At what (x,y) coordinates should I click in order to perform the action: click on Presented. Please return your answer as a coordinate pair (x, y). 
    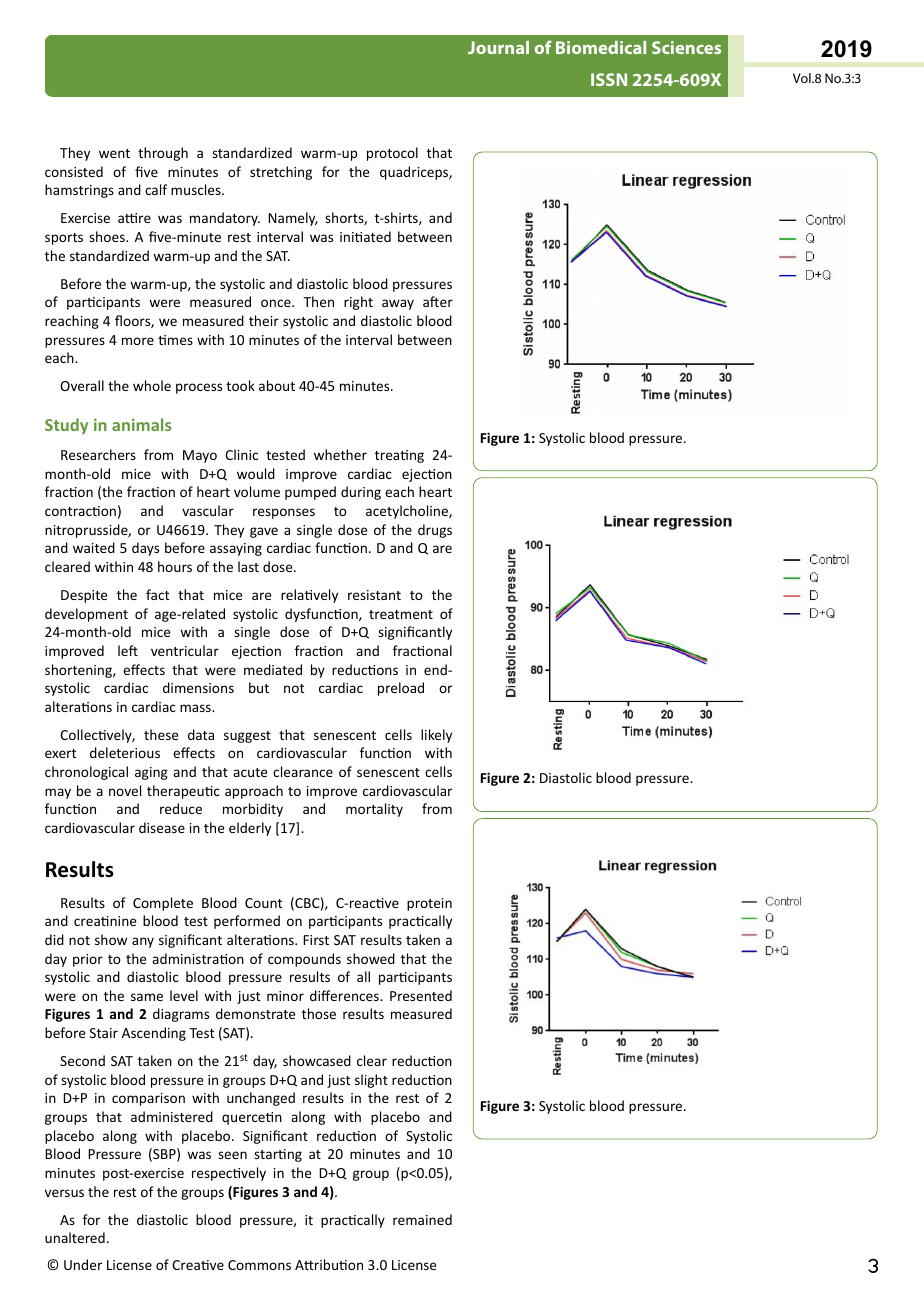
    Looking at the image, I should click on (421, 995).
